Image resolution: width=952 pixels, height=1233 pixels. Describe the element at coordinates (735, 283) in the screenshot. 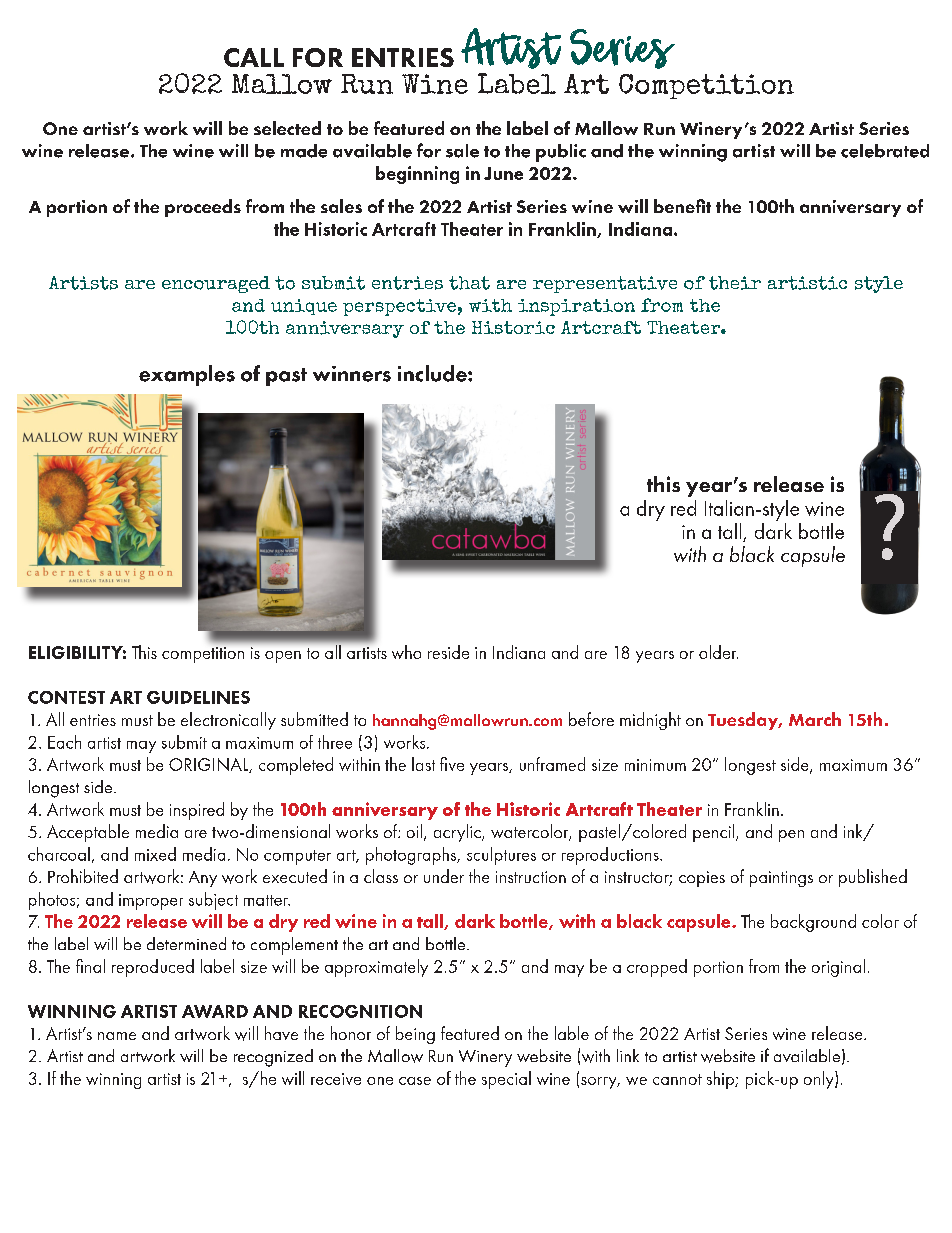

I see `their` at that location.
